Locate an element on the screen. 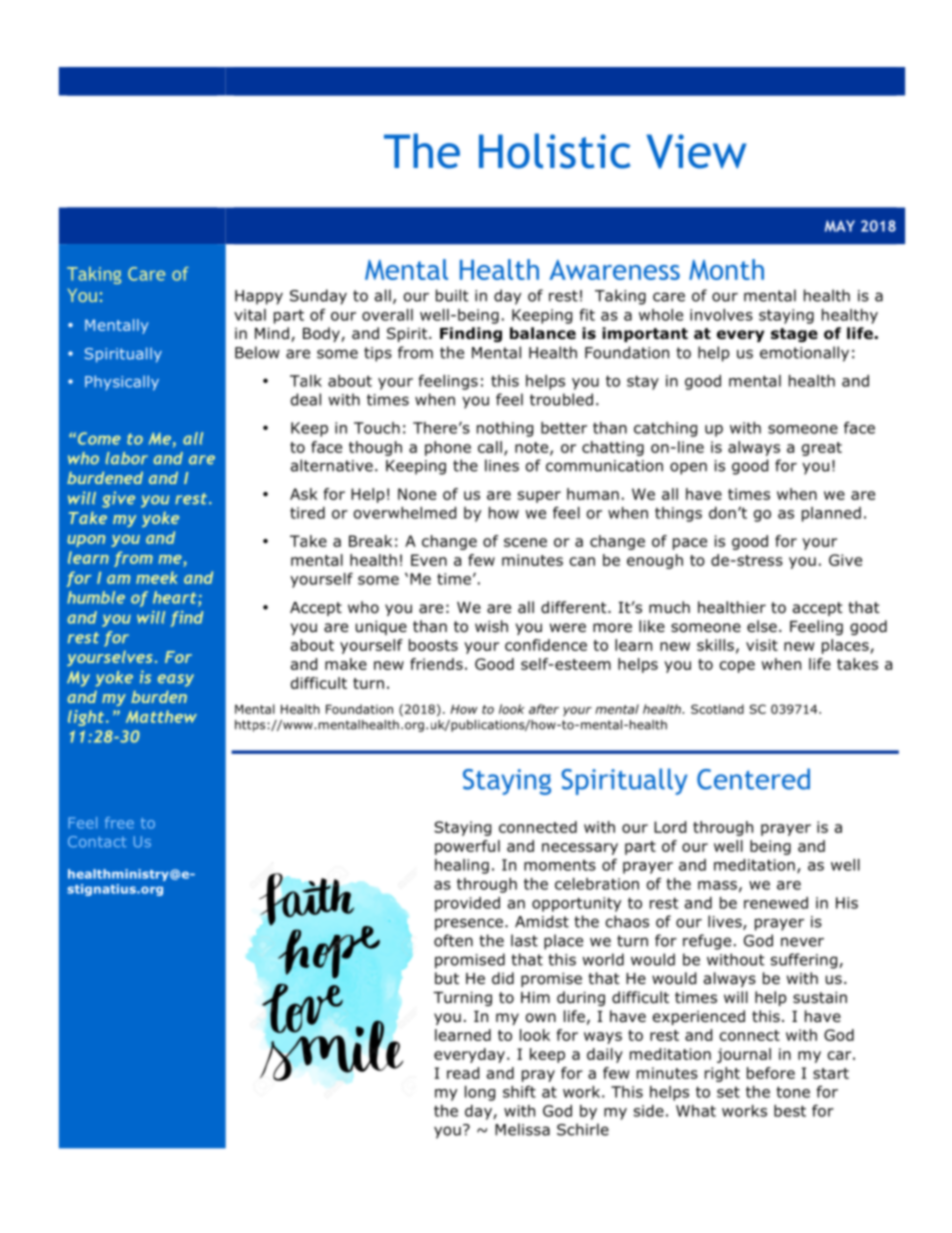 This screenshot has width=952, height=1233. long is located at coordinates (480, 1093).
